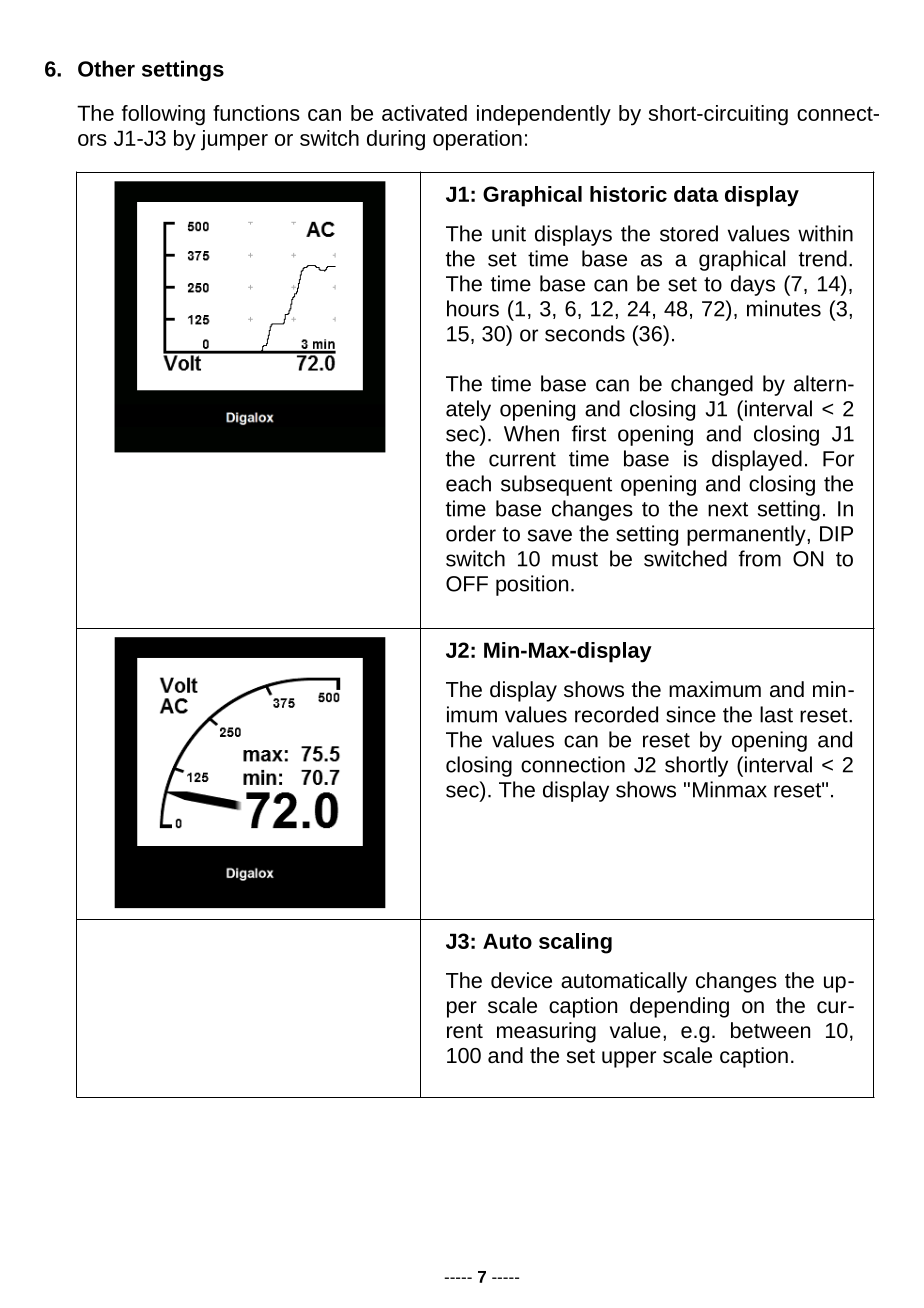  Describe the element at coordinates (424, 113) in the screenshot. I see `activated` at that location.
